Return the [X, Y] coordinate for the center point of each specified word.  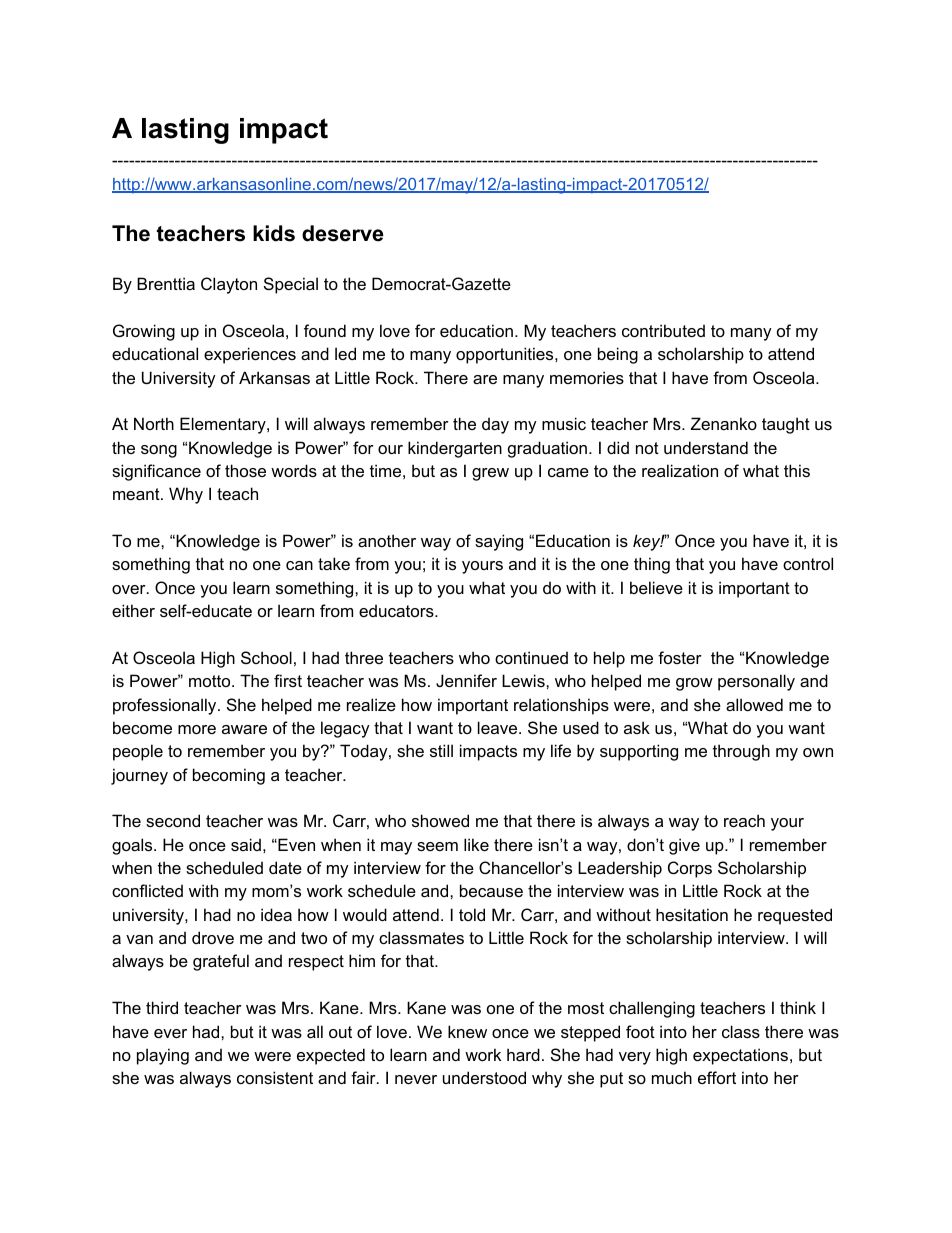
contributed [663, 330]
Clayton [229, 285]
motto [211, 681]
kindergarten [455, 449]
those [245, 470]
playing [163, 1056]
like [476, 844]
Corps [690, 869]
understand [706, 447]
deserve [343, 233]
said [246, 844]
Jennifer [466, 680]
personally [756, 682]
